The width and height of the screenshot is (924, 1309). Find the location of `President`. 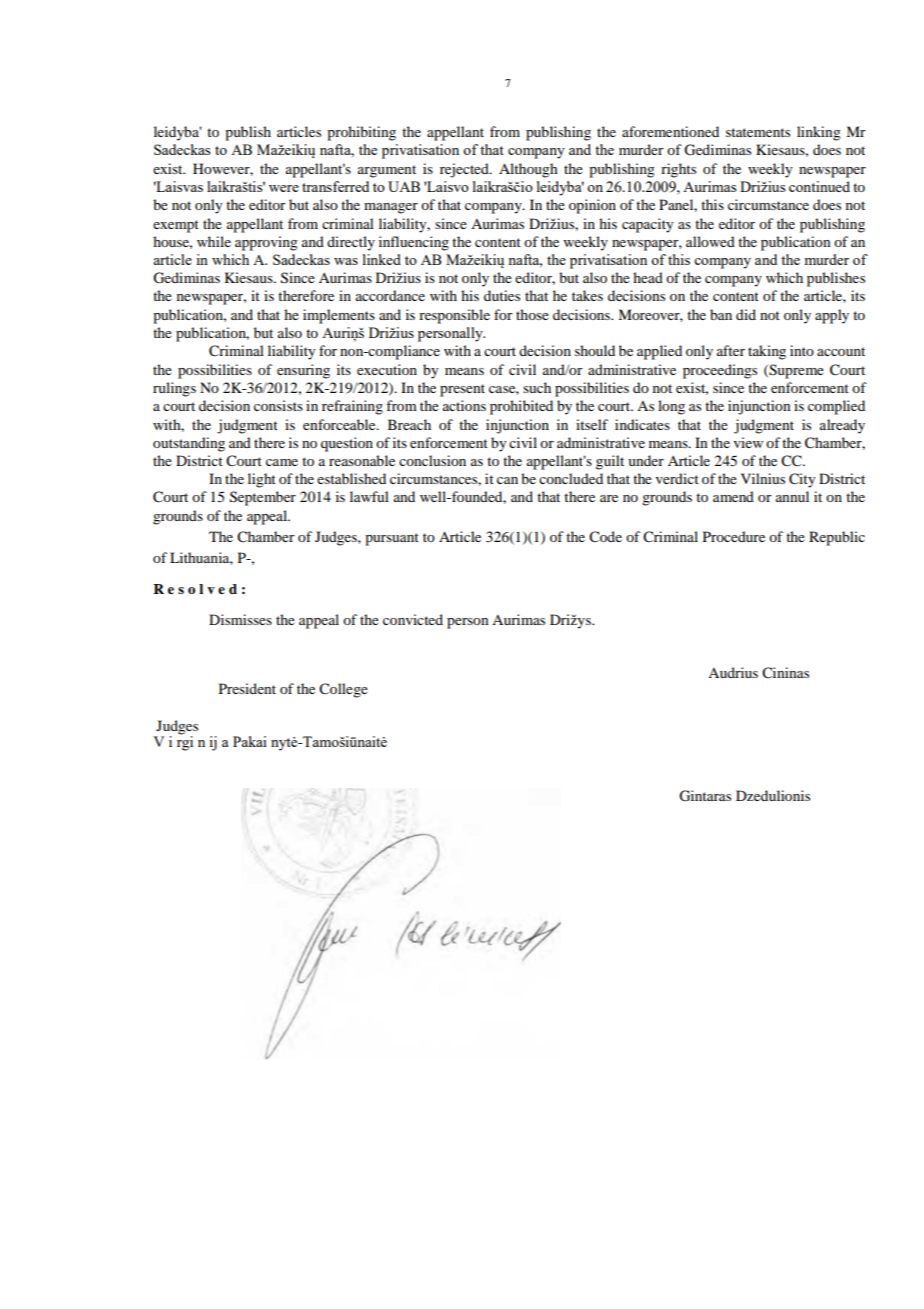

President is located at coordinates (247, 688).
